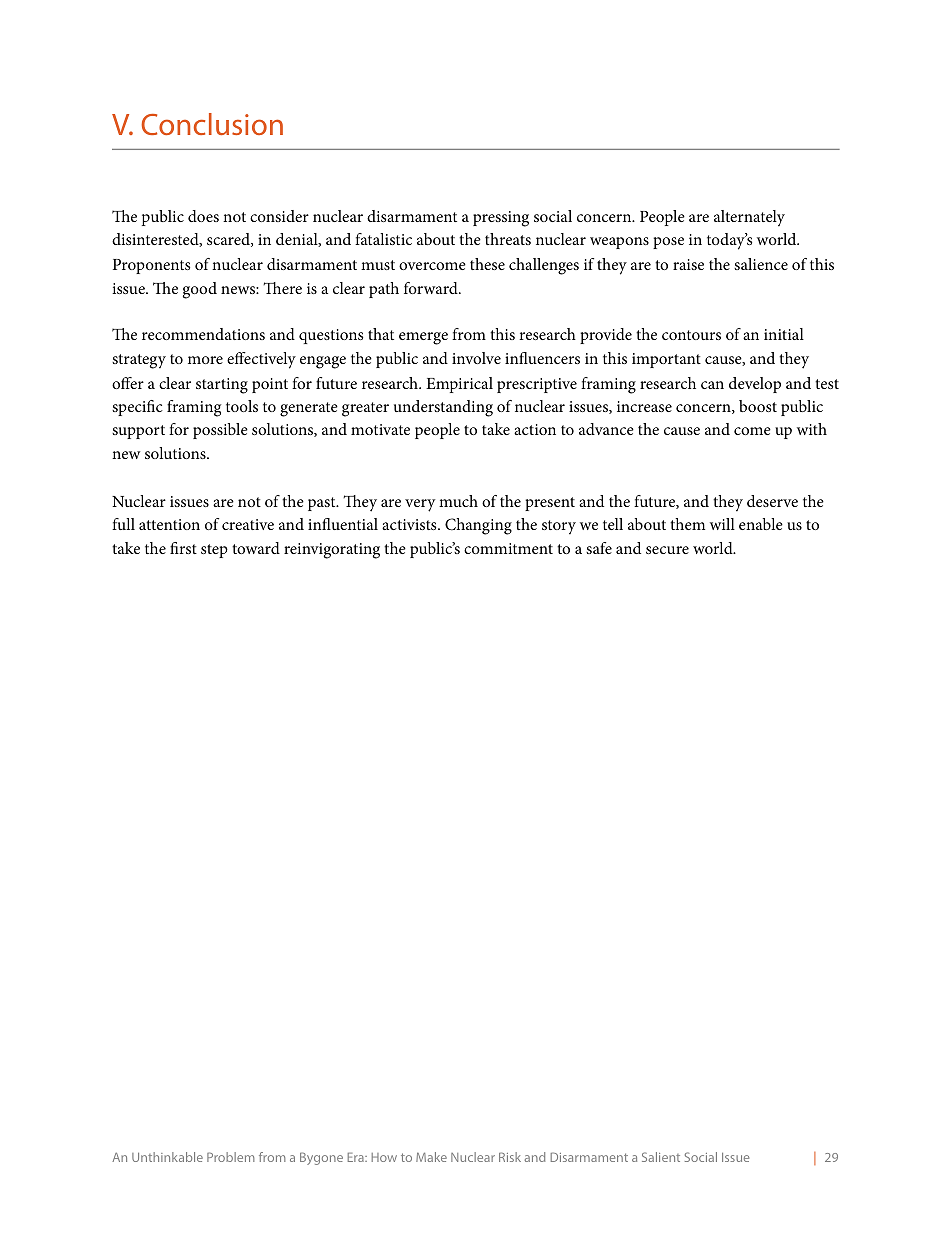 This document has width=952, height=1233. Describe the element at coordinates (214, 551) in the document. I see `step` at that location.
